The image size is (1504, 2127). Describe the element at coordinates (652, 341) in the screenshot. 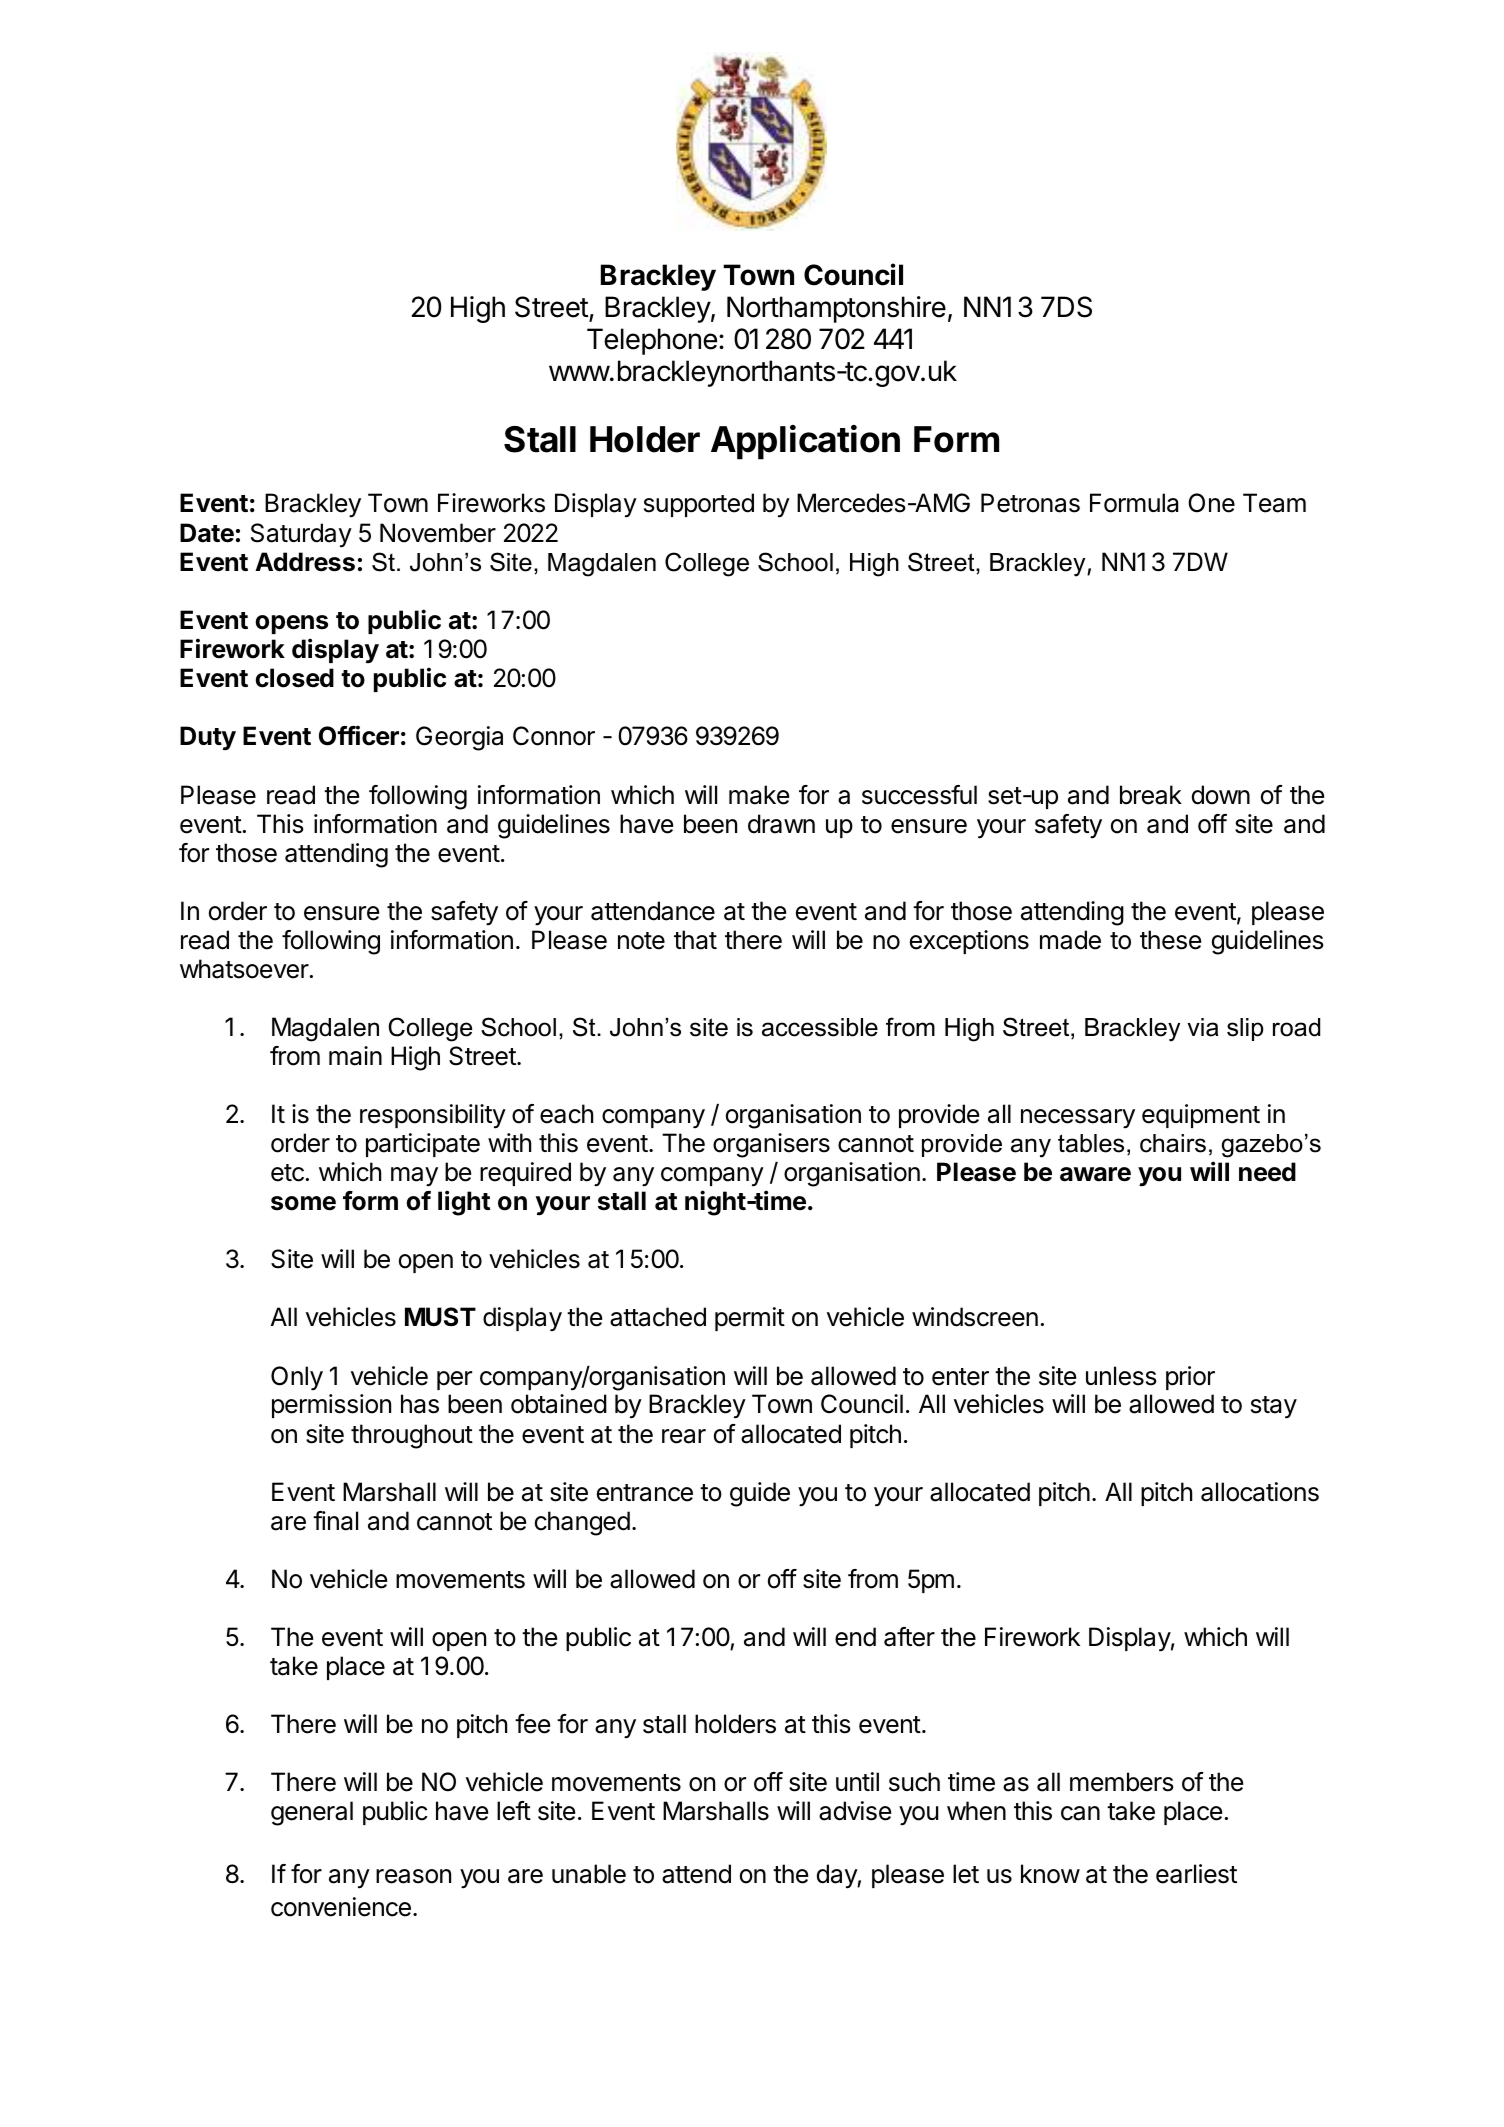

I see `Telephone` at that location.
